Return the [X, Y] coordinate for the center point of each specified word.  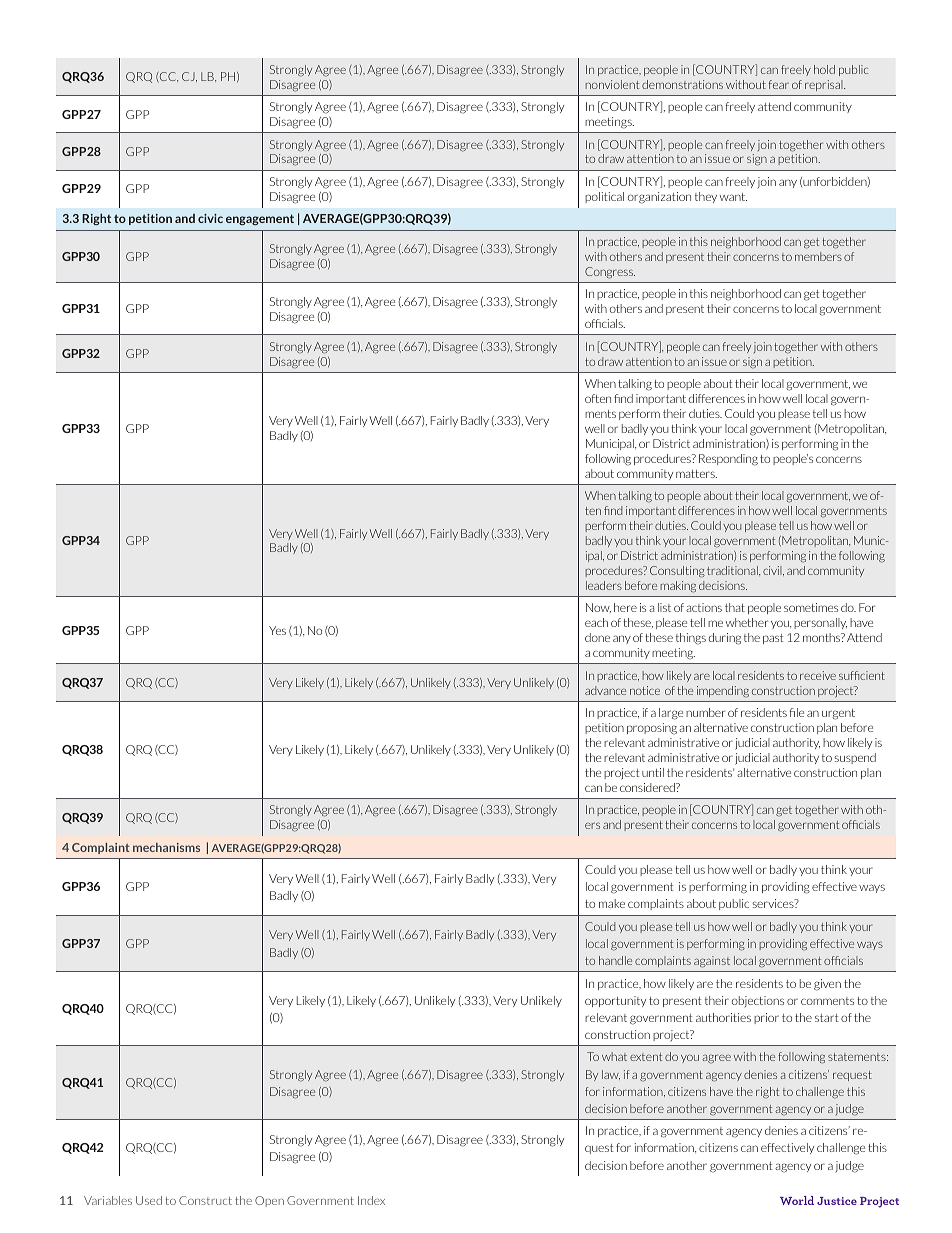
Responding [728, 460]
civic [210, 218]
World [797, 1200]
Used [149, 1200]
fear [779, 84]
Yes [277, 630]
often [598, 398]
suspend [855, 758]
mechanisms [166, 847]
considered [648, 787]
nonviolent [612, 84]
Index [371, 1200]
